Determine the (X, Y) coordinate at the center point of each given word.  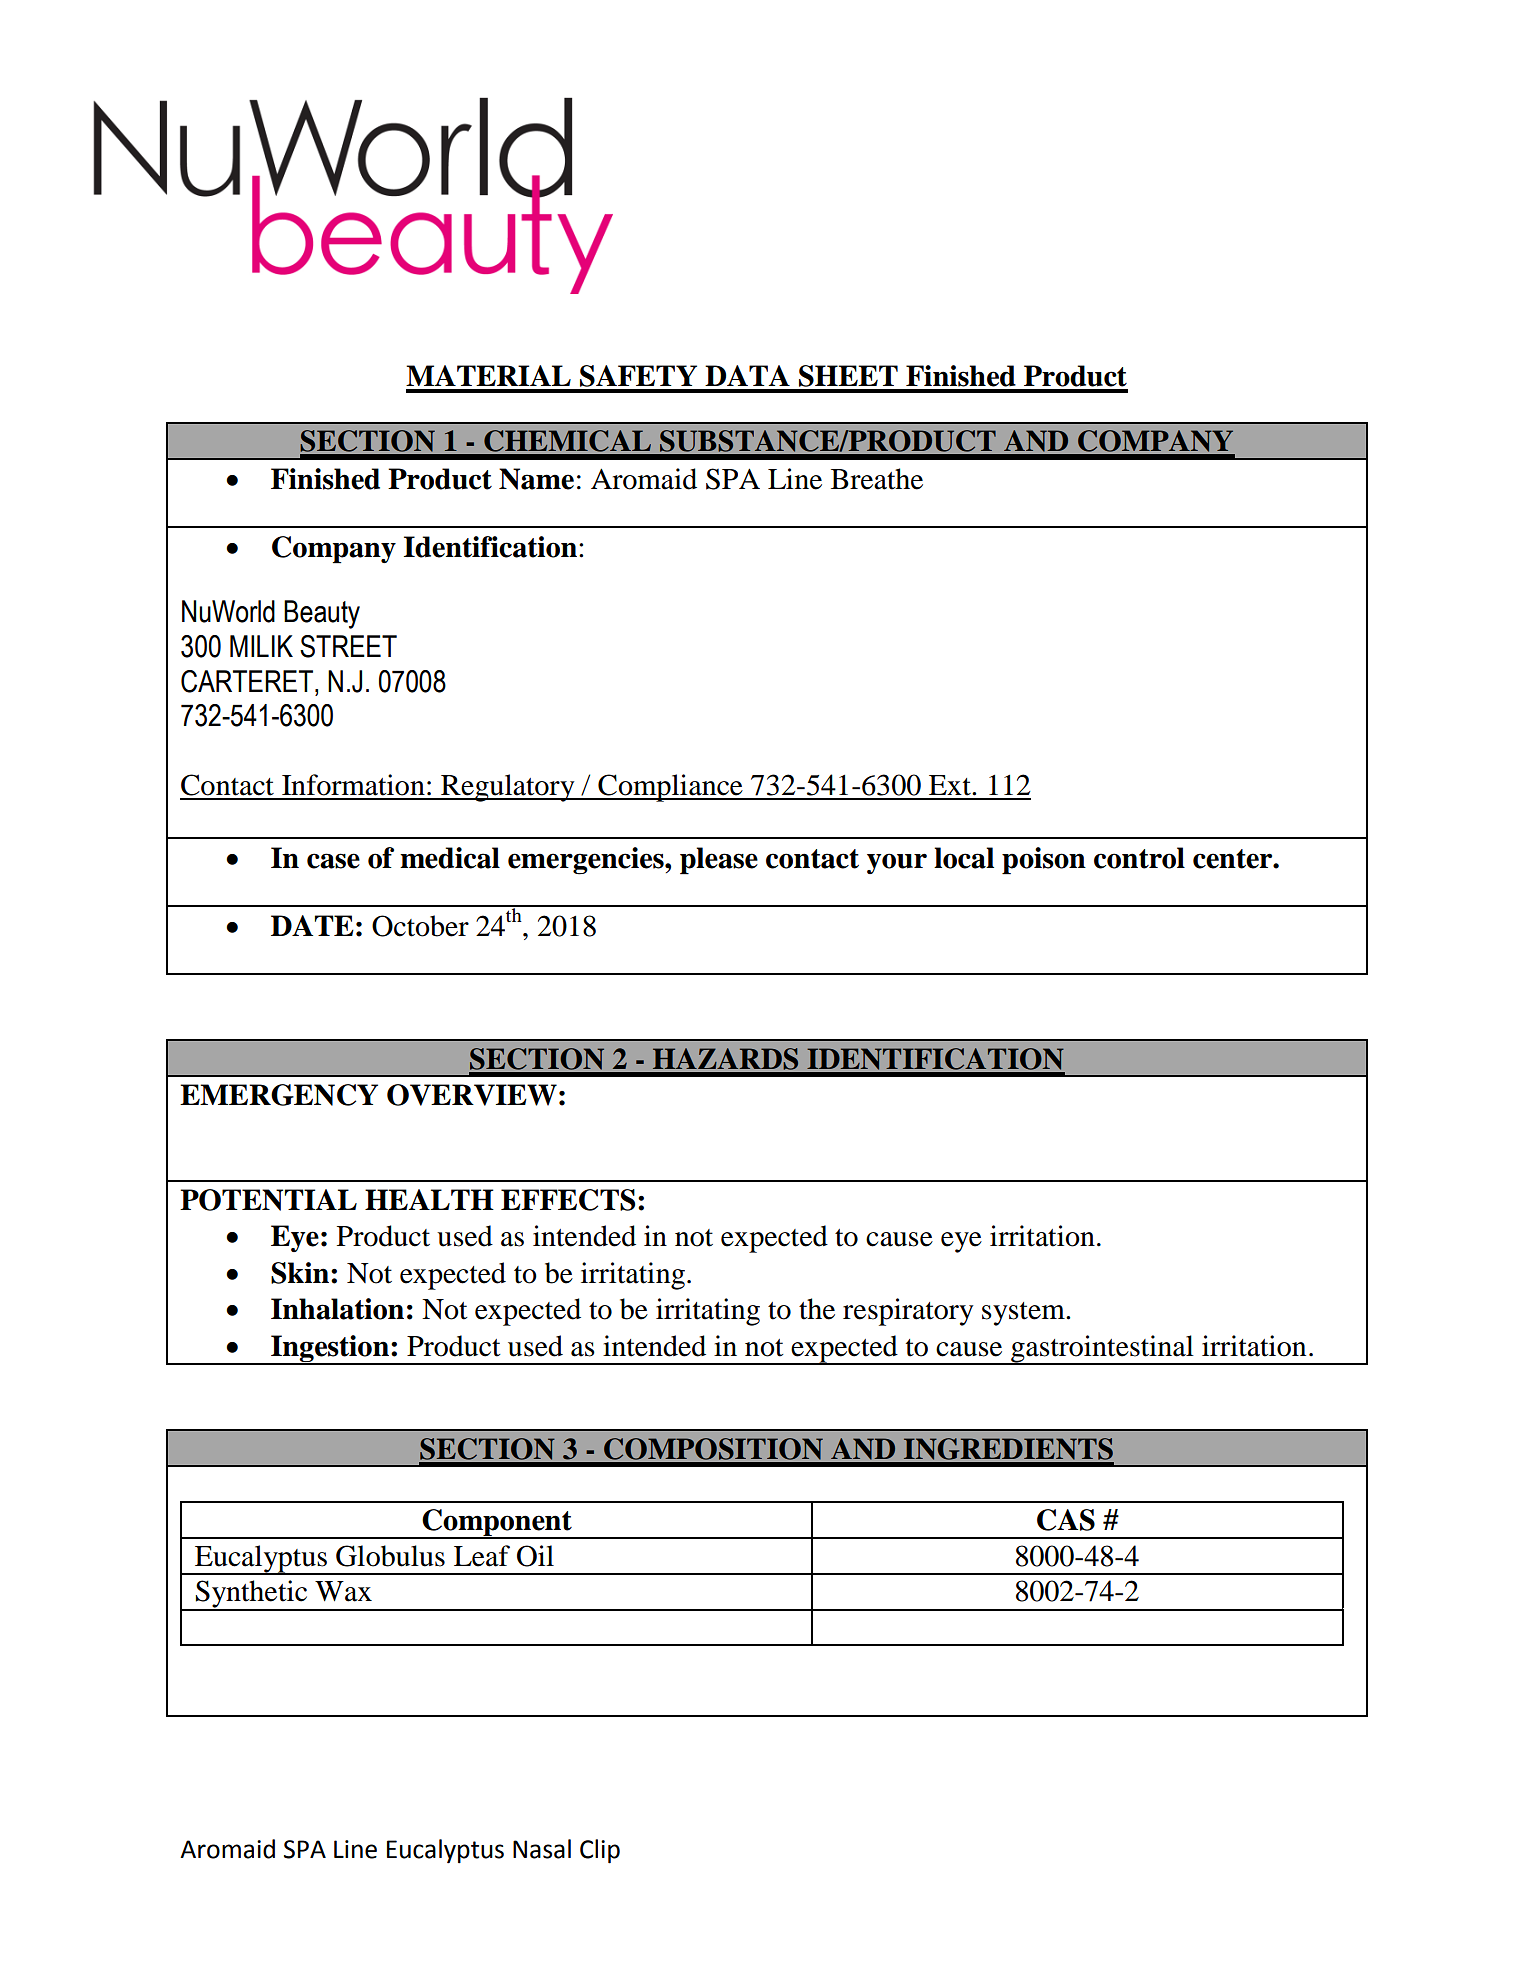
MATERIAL (488, 375)
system (1024, 1314)
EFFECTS (568, 1200)
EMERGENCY (279, 1095)
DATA (747, 375)
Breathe (877, 479)
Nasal (542, 1849)
